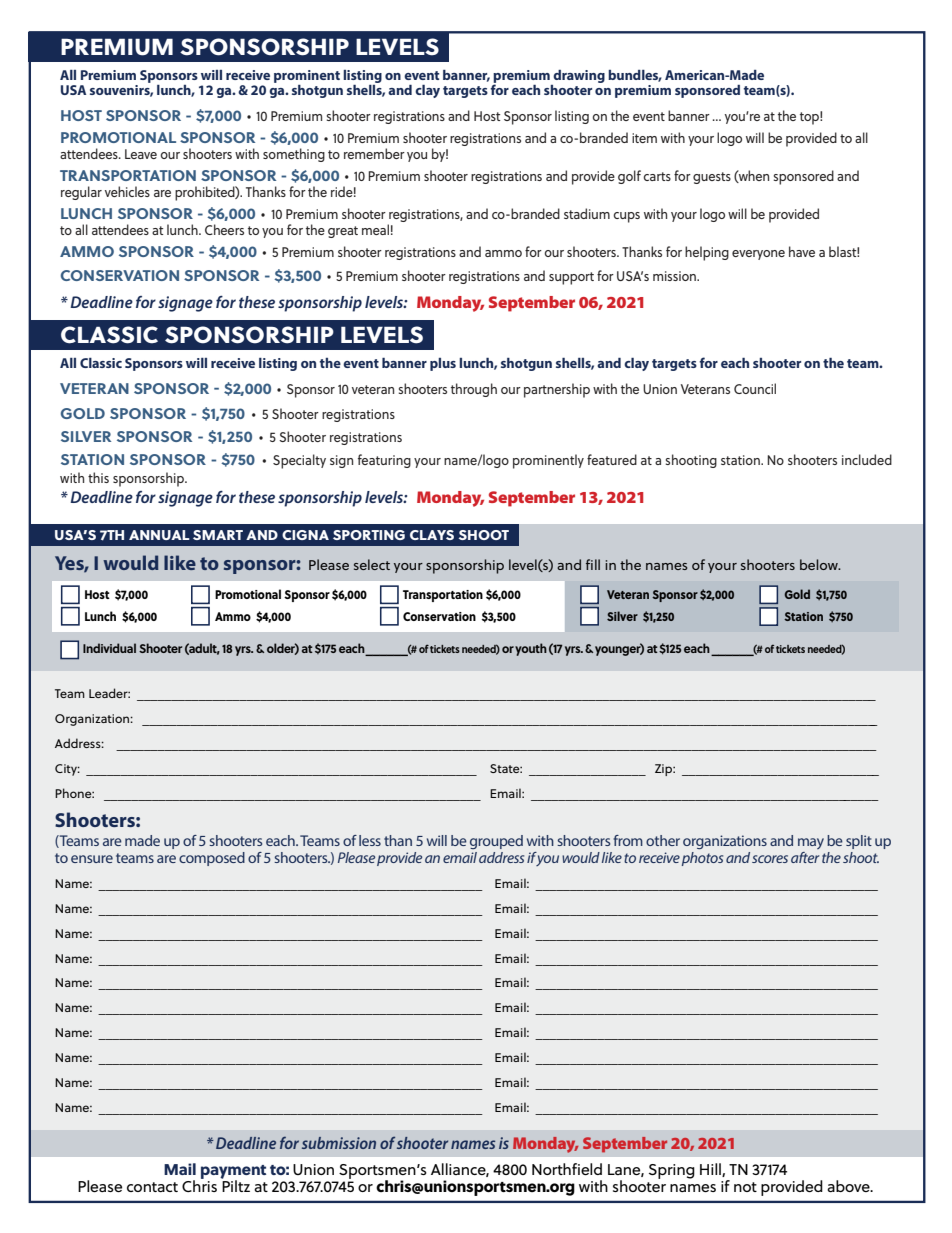 Image resolution: width=952 pixels, height=1233 pixels. What do you see at coordinates (579, 76) in the document?
I see `drawing` at bounding box center [579, 76].
